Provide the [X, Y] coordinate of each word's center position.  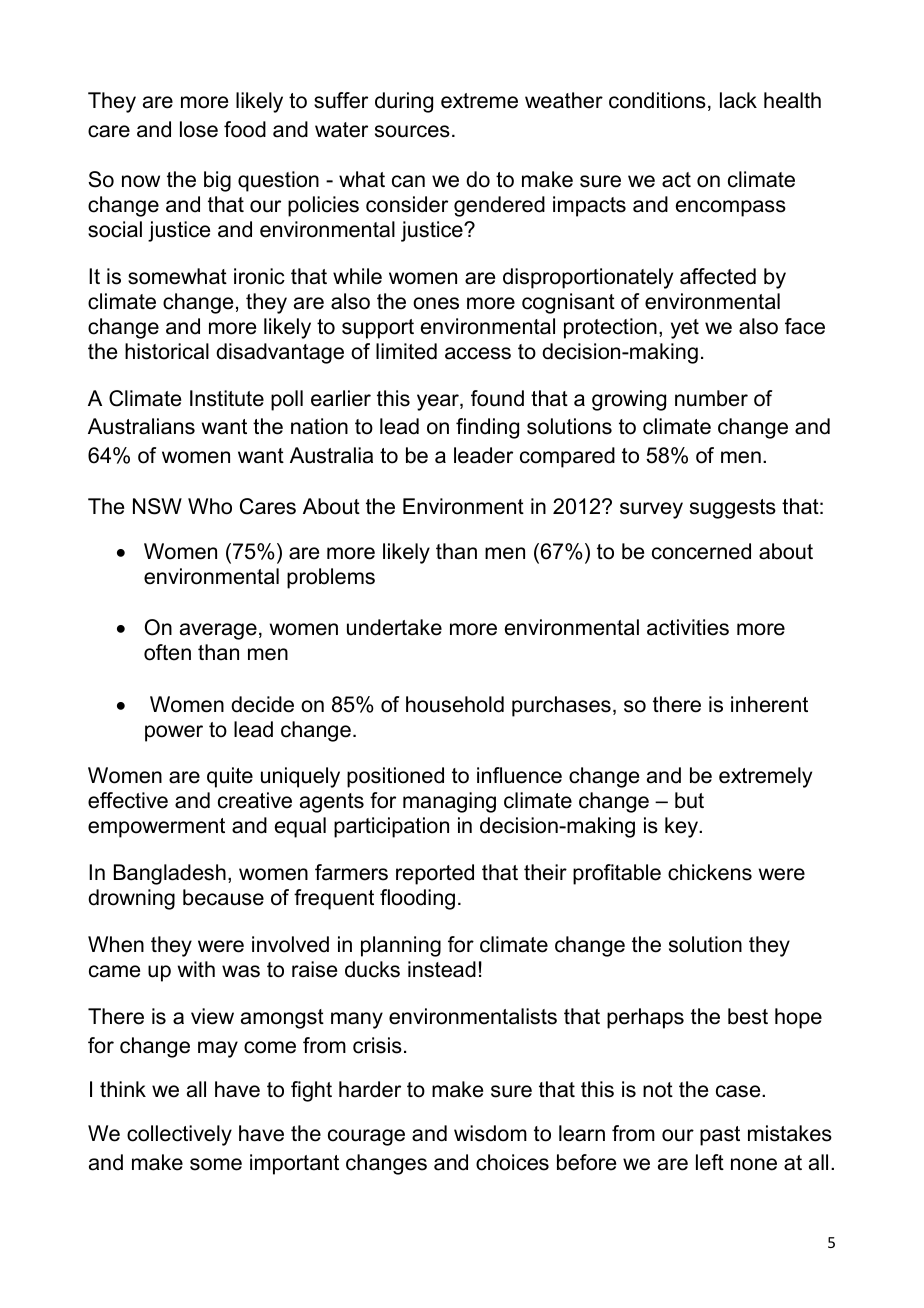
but [689, 800]
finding [487, 428]
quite [230, 777]
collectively [179, 1135]
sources [412, 131]
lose [199, 129]
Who [210, 506]
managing [449, 802]
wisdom [490, 1133]
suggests [733, 509]
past [720, 1136]
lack [738, 100]
